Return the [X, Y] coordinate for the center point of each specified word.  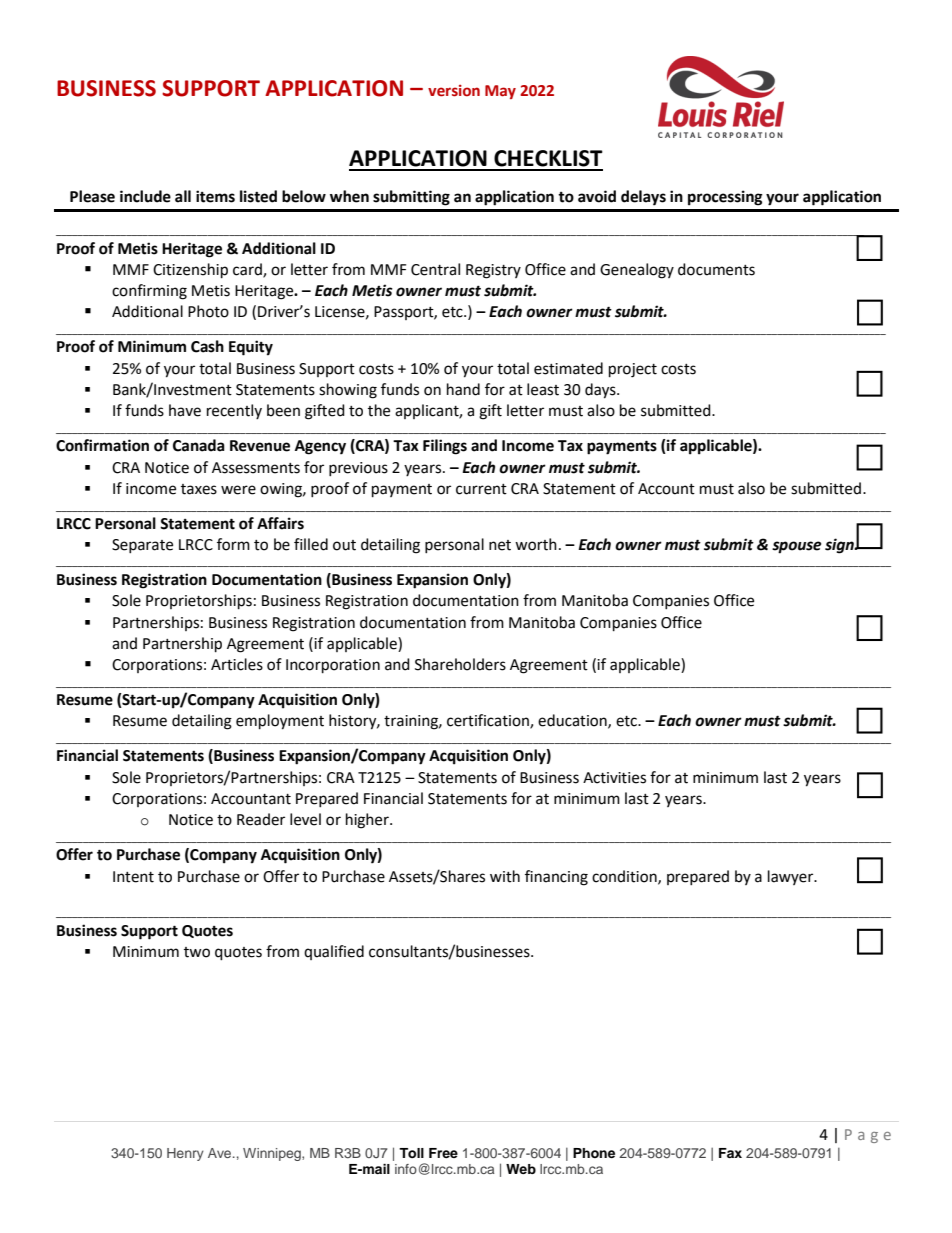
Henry [185, 1154]
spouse [797, 547]
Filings [445, 447]
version [454, 91]
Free [443, 1153]
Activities [614, 778]
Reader [261, 819]
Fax [730, 1153]
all [183, 196]
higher [368, 821]
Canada [199, 445]
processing [725, 198]
